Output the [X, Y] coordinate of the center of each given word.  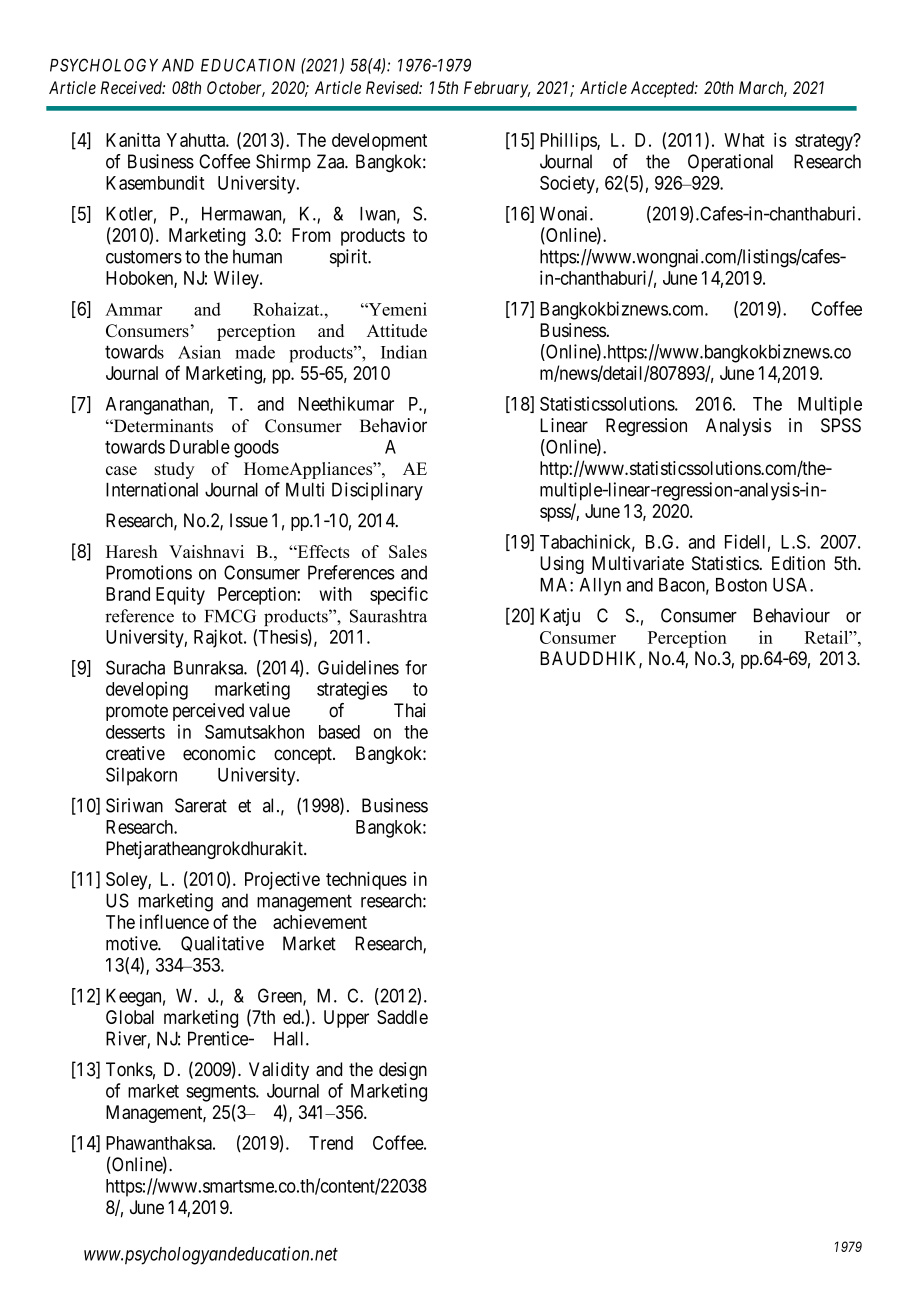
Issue [249, 520]
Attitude [397, 330]
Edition [798, 563]
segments [221, 1093]
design [403, 1071]
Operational [730, 163]
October [236, 89]
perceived [208, 712]
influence [174, 921]
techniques [366, 881]
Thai [410, 710]
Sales [408, 551]
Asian [199, 352]
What [744, 140]
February [497, 89]
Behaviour [792, 615]
